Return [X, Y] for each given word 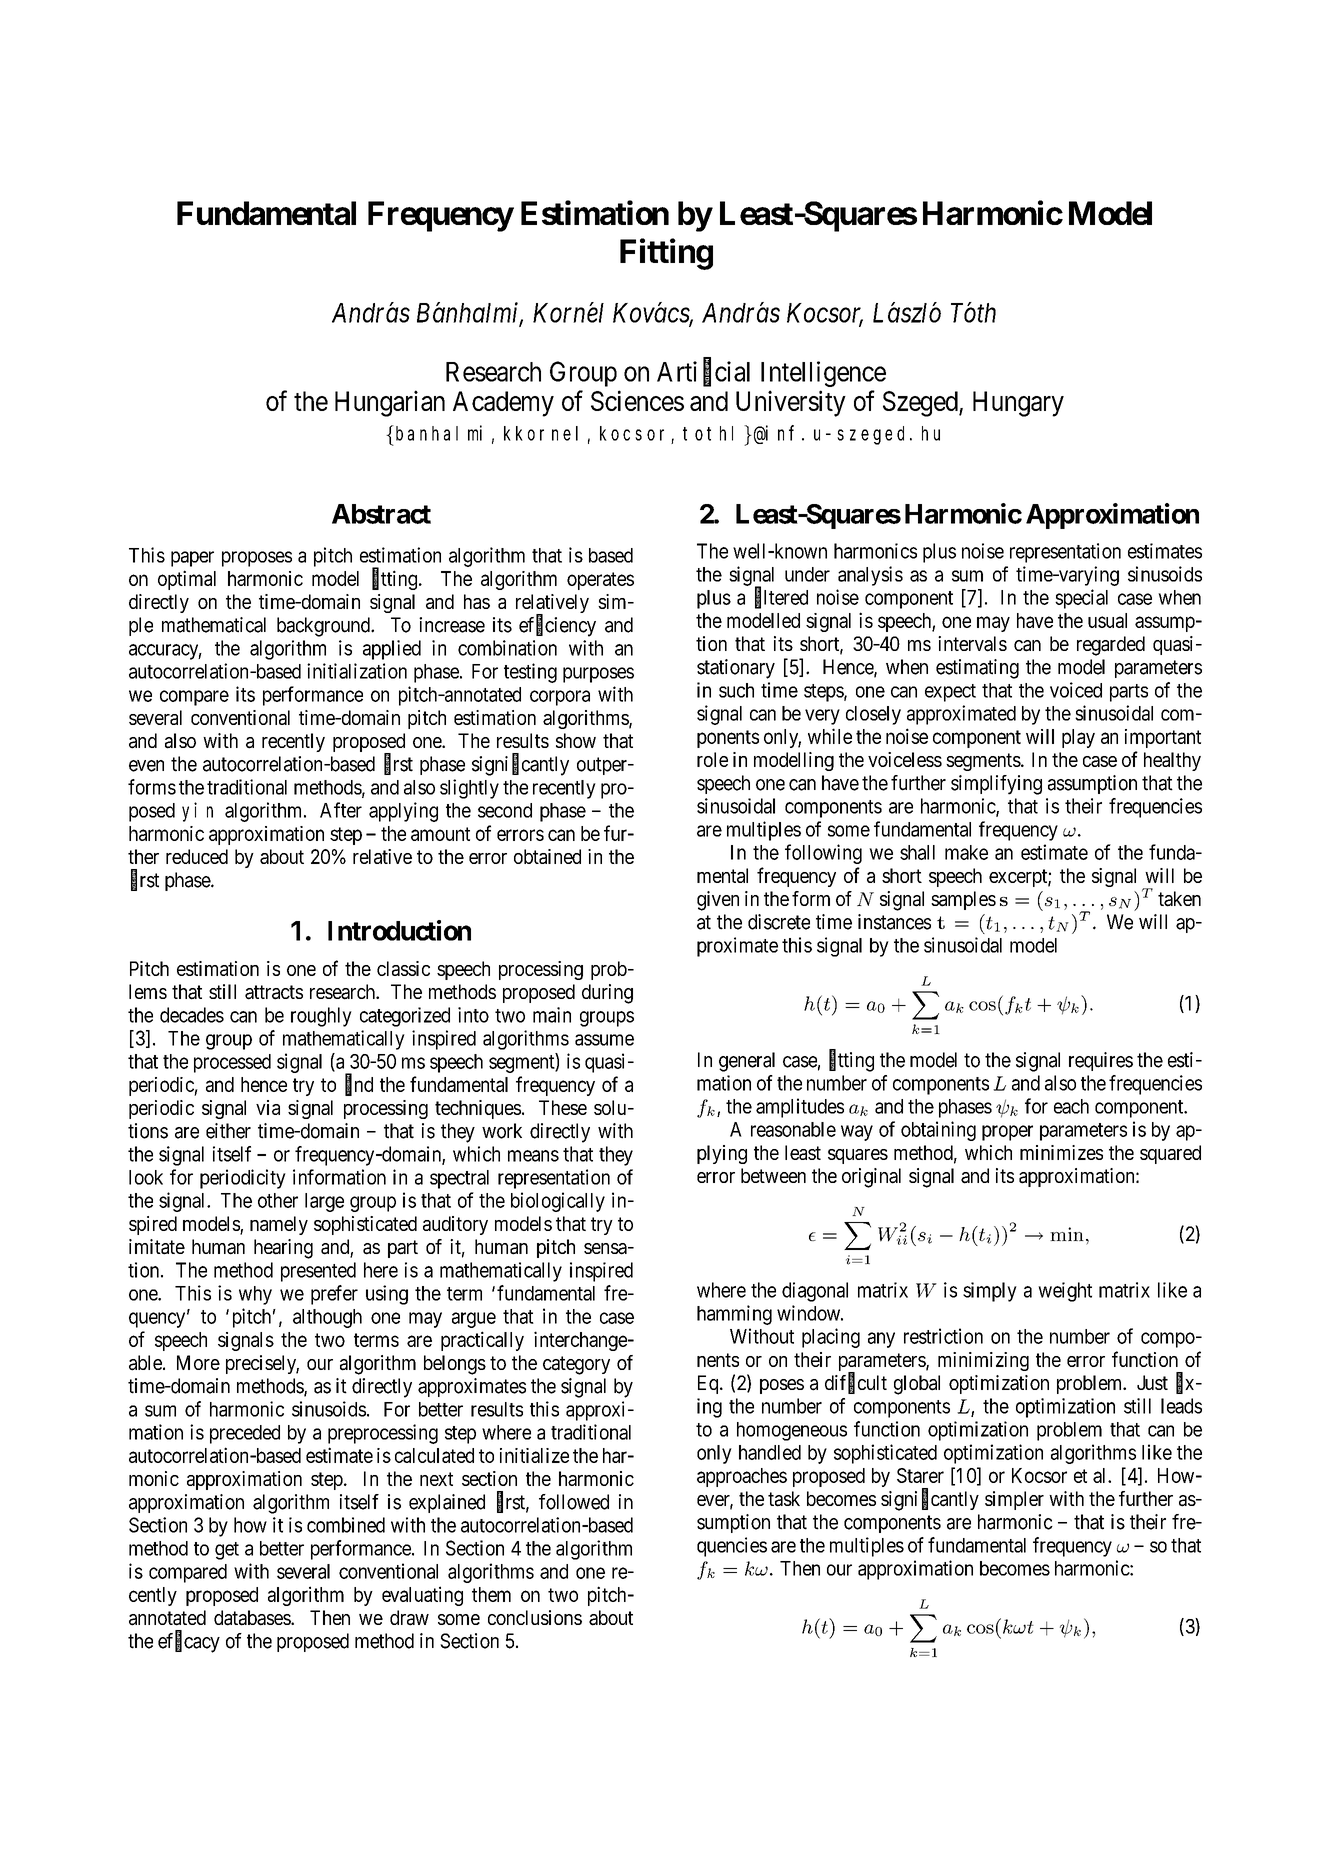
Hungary [1018, 404]
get [227, 1551]
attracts [274, 992]
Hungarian [390, 403]
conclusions [535, 1617]
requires [1101, 1061]
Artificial [703, 372]
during [607, 994]
